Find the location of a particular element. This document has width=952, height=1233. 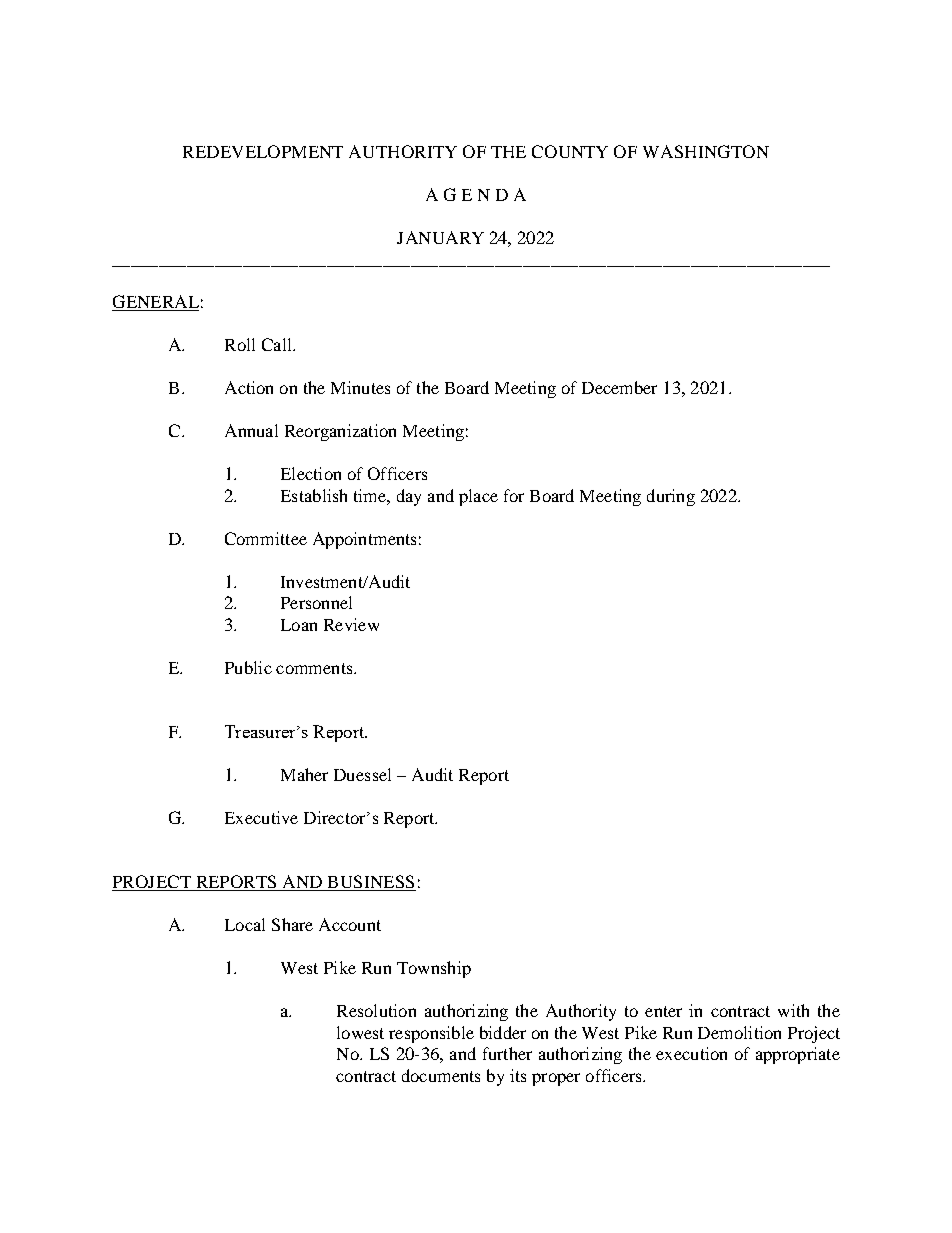

BUSINESS is located at coordinates (370, 883).
